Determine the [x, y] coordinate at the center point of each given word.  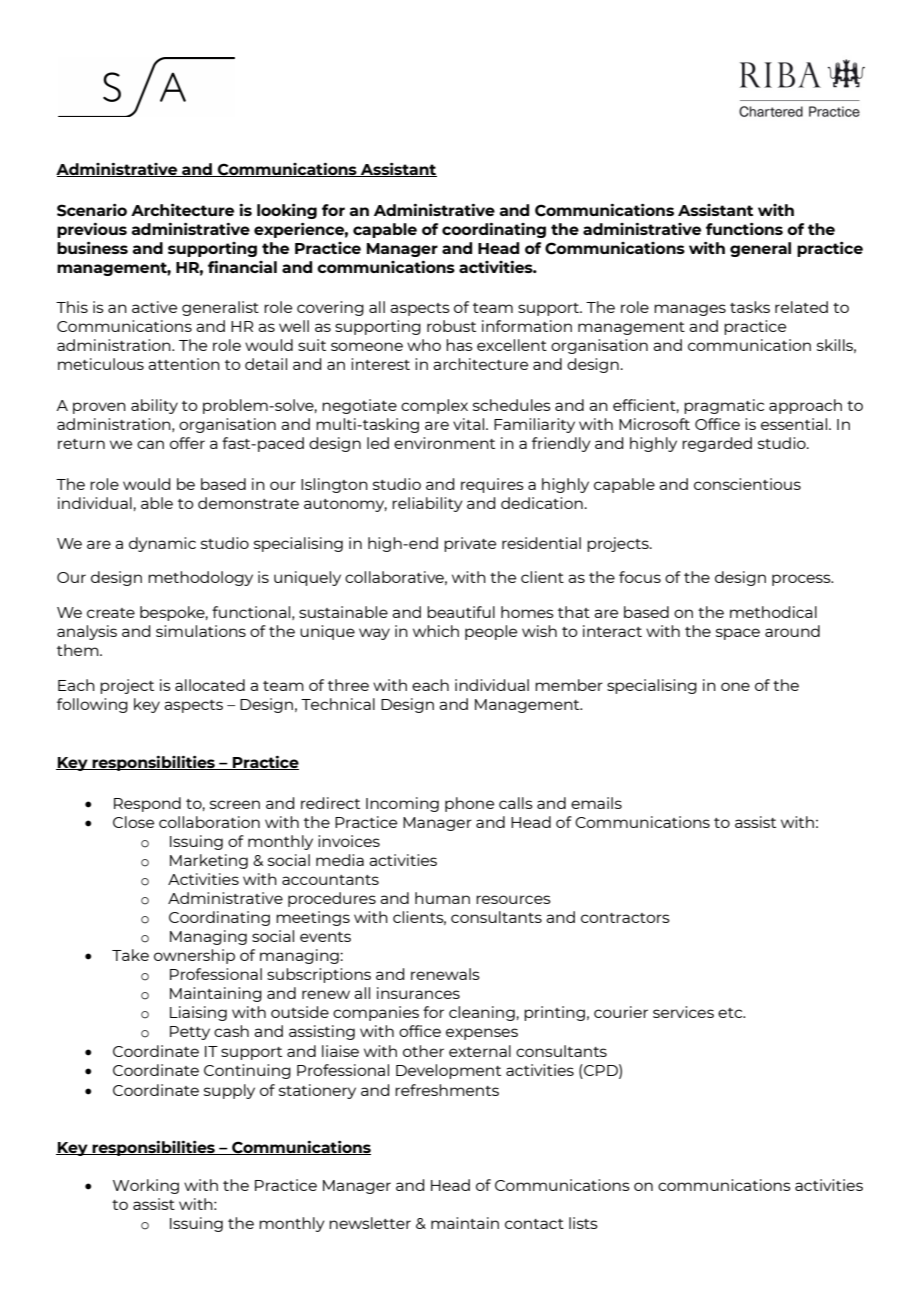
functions [744, 229]
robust [451, 326]
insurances [418, 993]
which [436, 631]
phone [469, 804]
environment [444, 443]
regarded [717, 444]
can [150, 444]
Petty [190, 1033]
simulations [201, 631]
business [92, 248]
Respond [147, 804]
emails [596, 803]
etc [731, 1013]
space [738, 634]
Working [146, 1186]
